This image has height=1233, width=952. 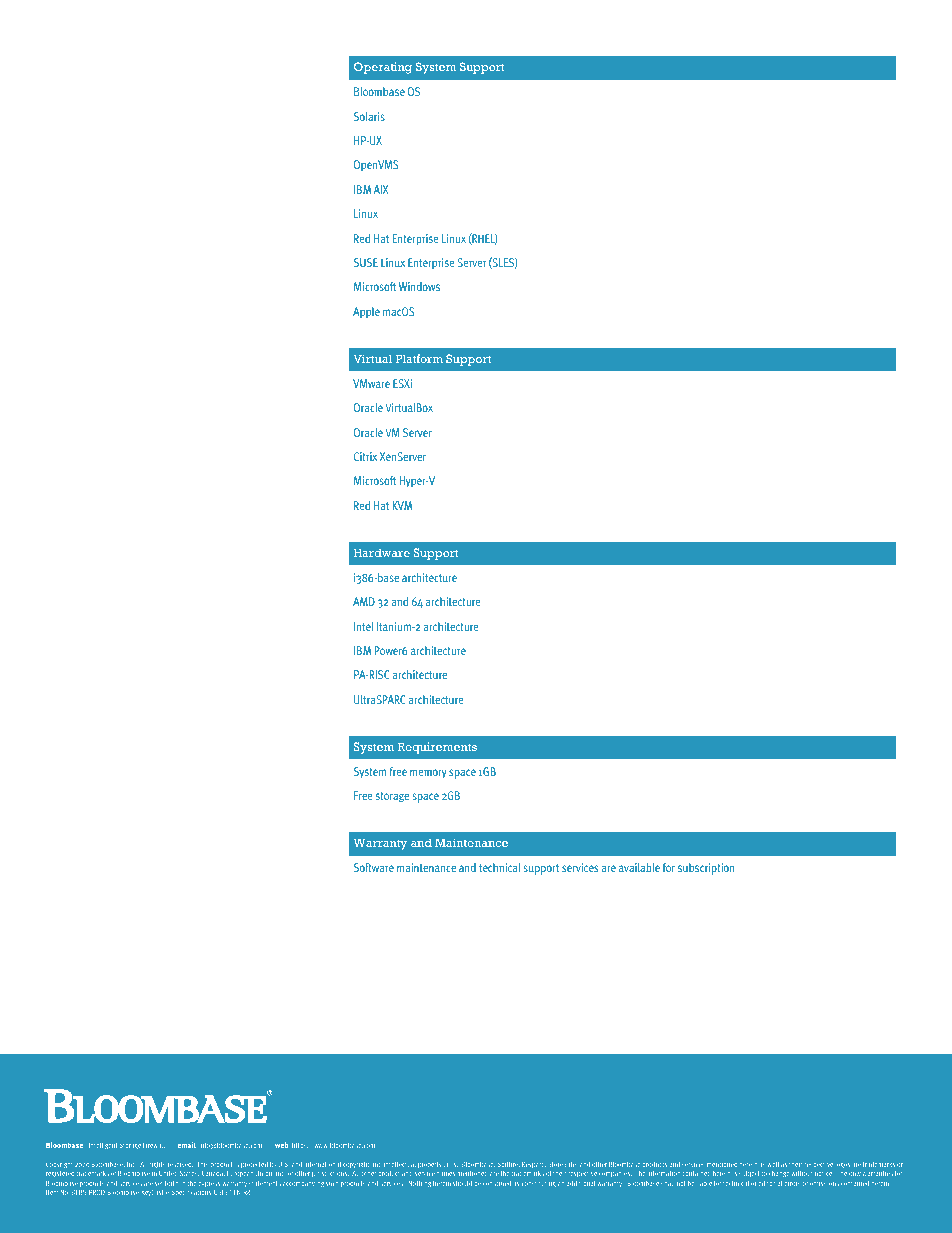 I want to click on AIX, so click(x=381, y=189).
